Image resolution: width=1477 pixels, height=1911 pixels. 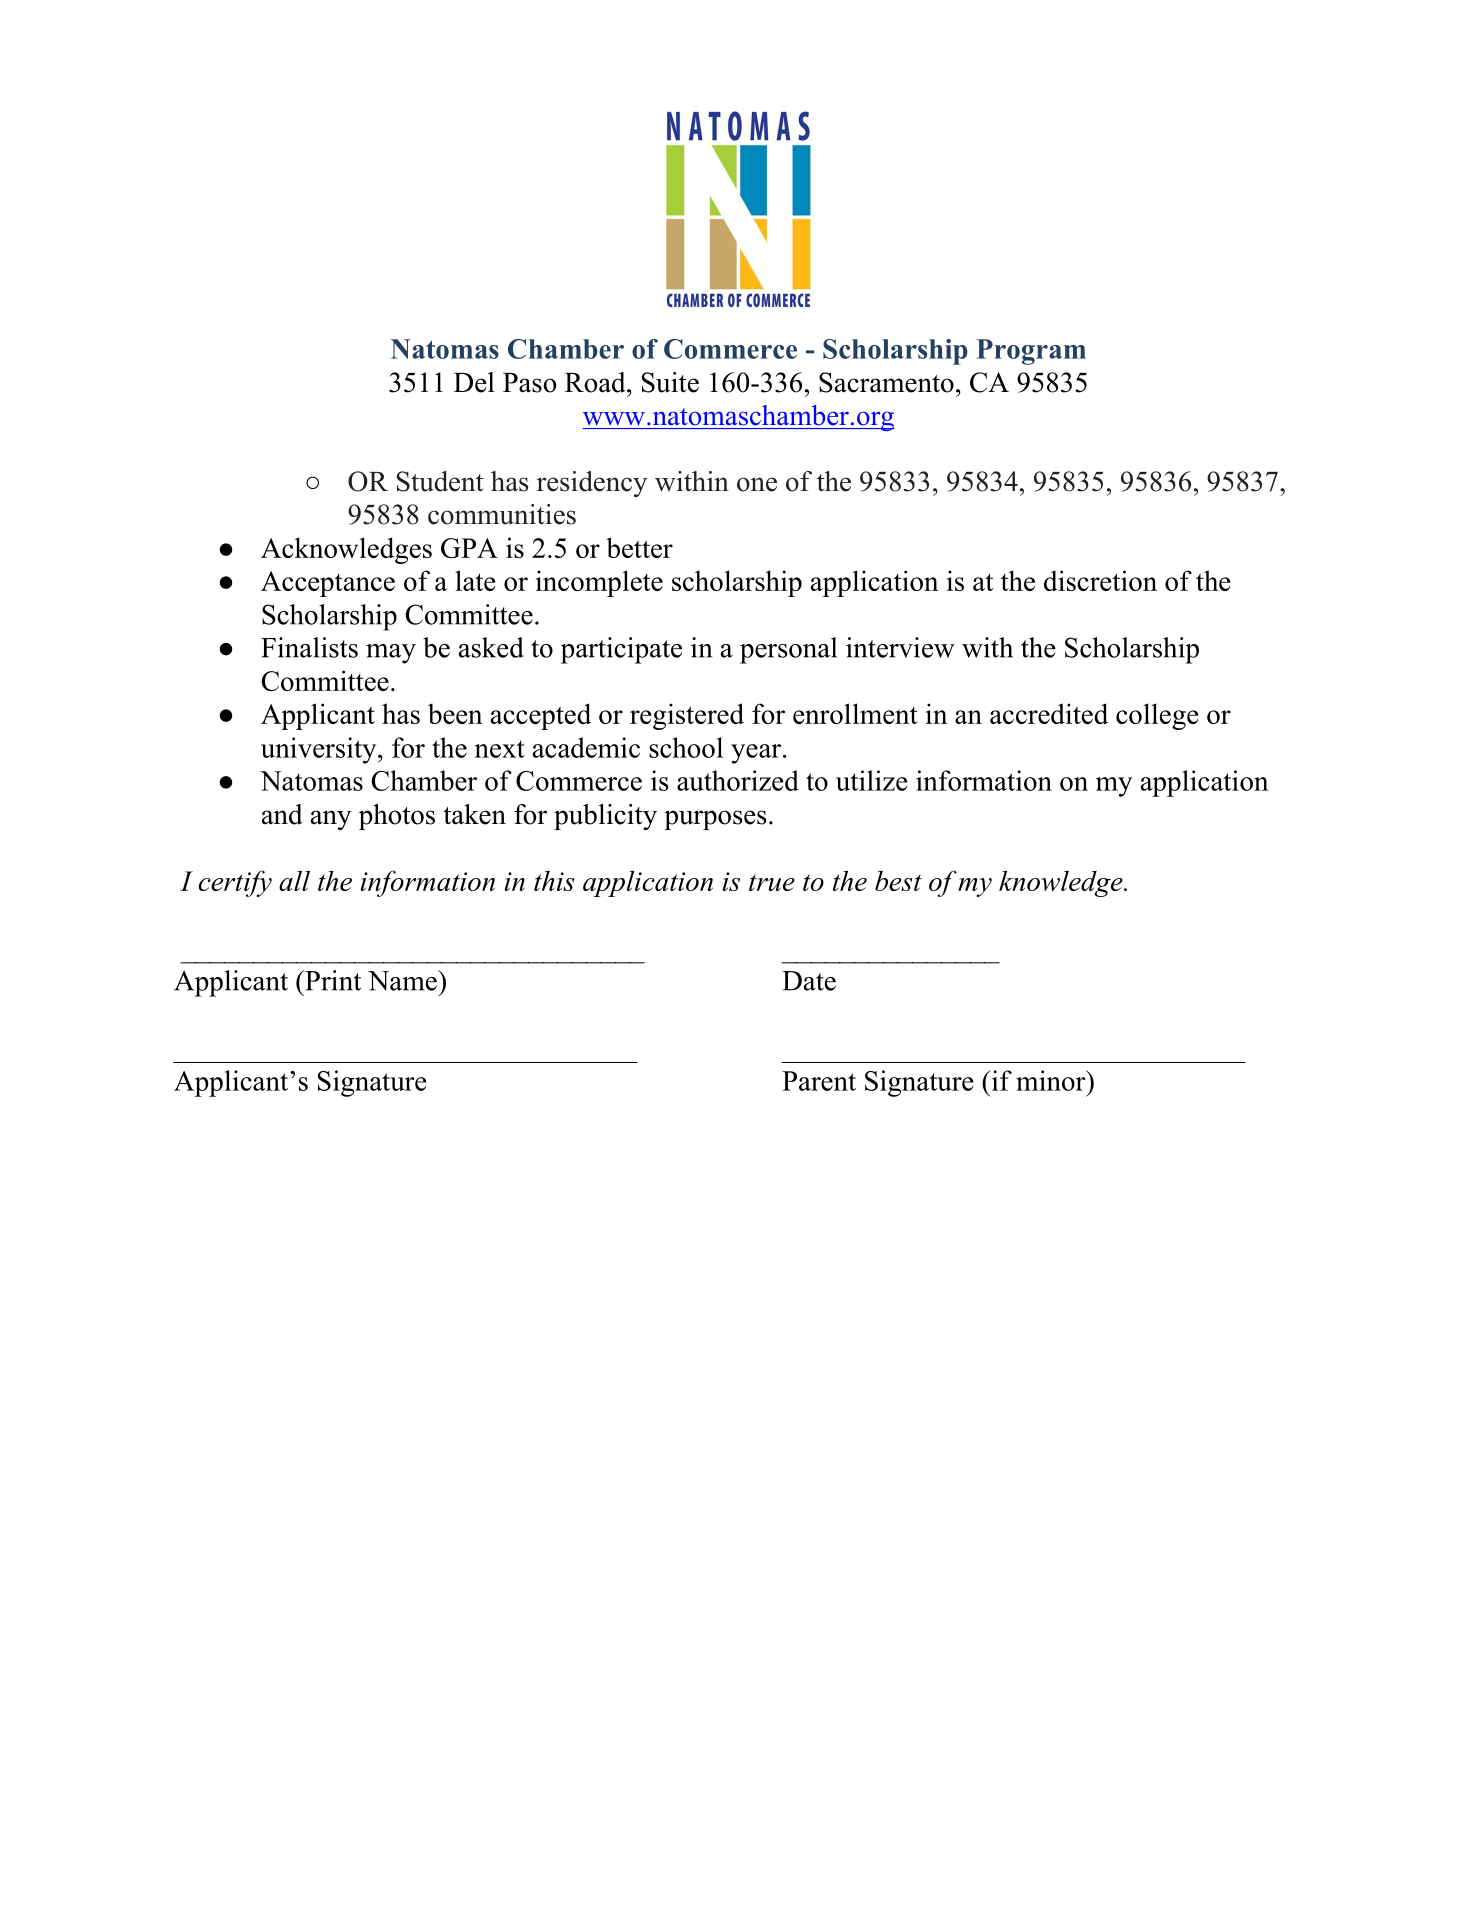 What do you see at coordinates (1031, 352) in the image?
I see `Program` at bounding box center [1031, 352].
